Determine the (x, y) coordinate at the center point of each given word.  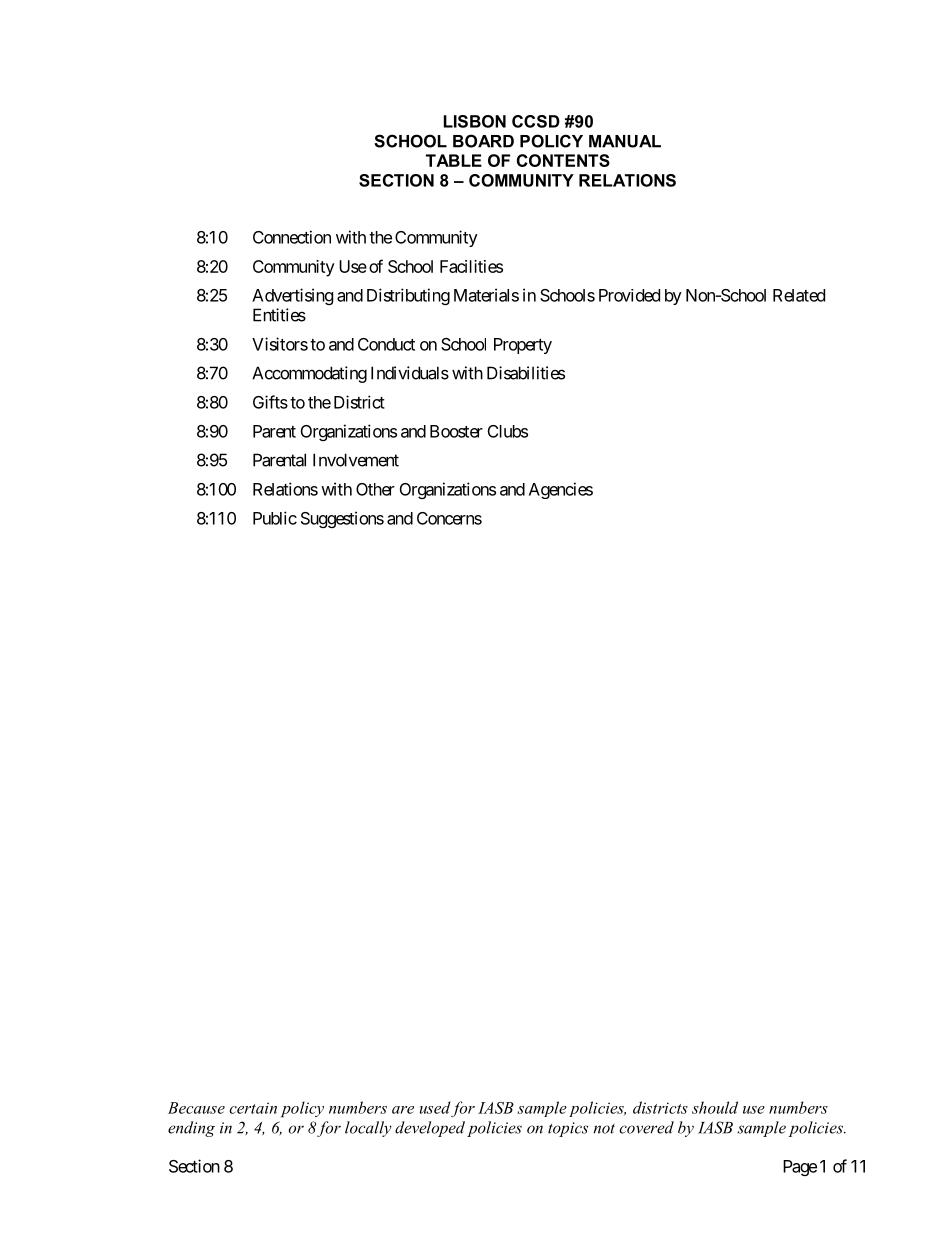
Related (799, 295)
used (435, 1107)
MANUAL (625, 141)
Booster (456, 431)
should (715, 1107)
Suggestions (342, 519)
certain (253, 1108)
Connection (292, 237)
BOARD (483, 141)
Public (275, 518)
